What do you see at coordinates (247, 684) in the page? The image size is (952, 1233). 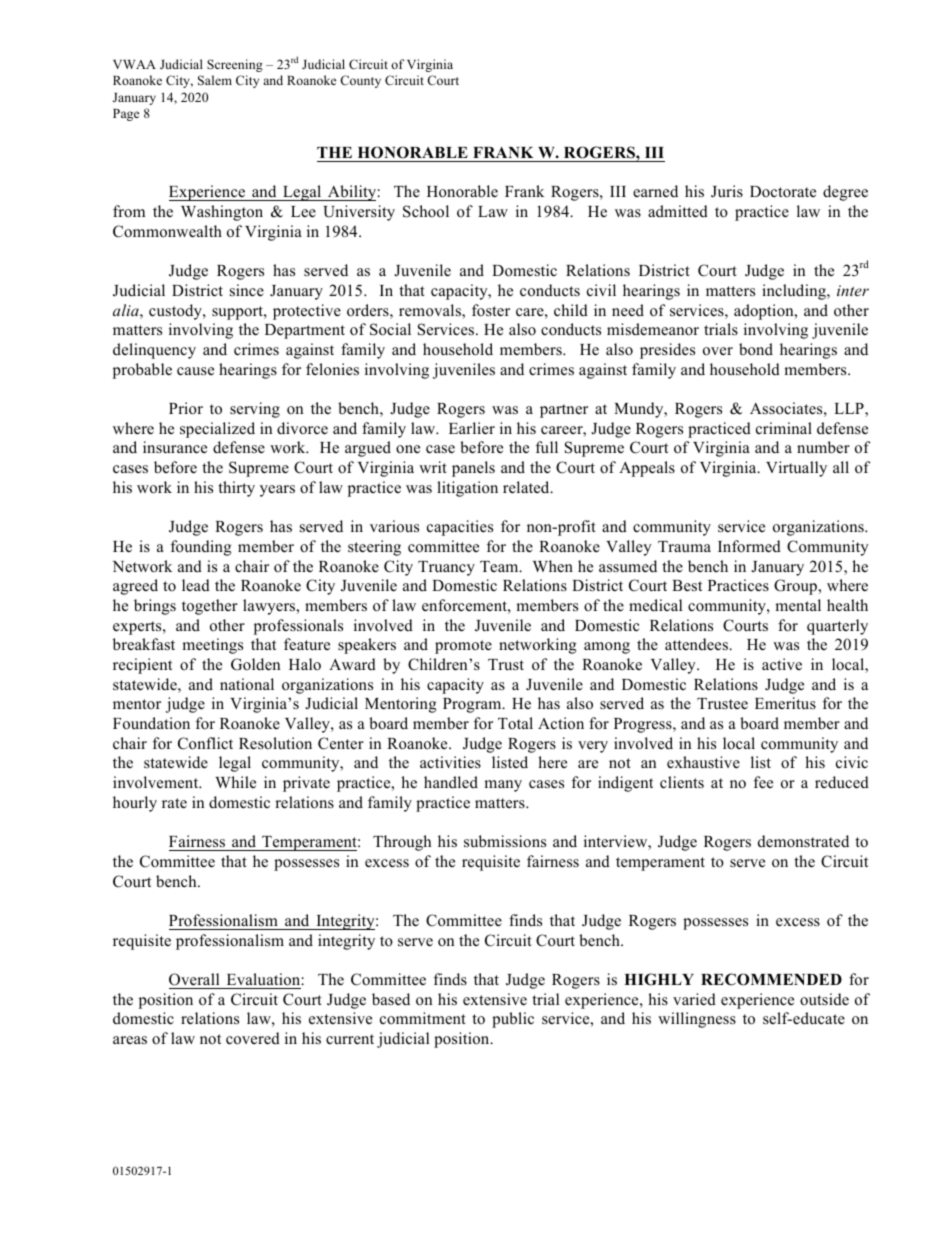 I see `national` at bounding box center [247, 684].
